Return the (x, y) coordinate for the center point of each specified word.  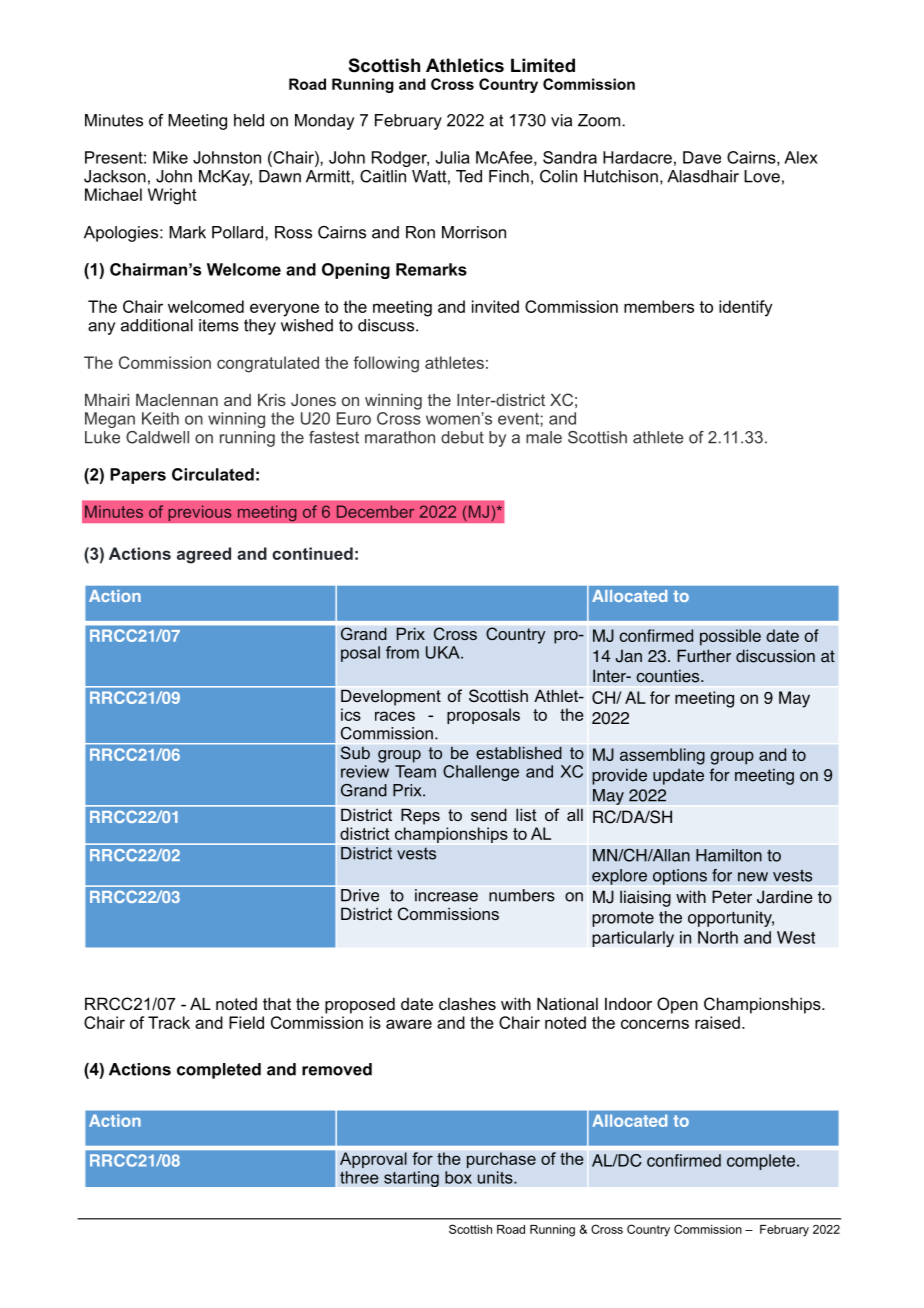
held (249, 120)
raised (717, 1022)
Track (169, 1022)
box (458, 1177)
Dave (702, 157)
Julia (452, 157)
